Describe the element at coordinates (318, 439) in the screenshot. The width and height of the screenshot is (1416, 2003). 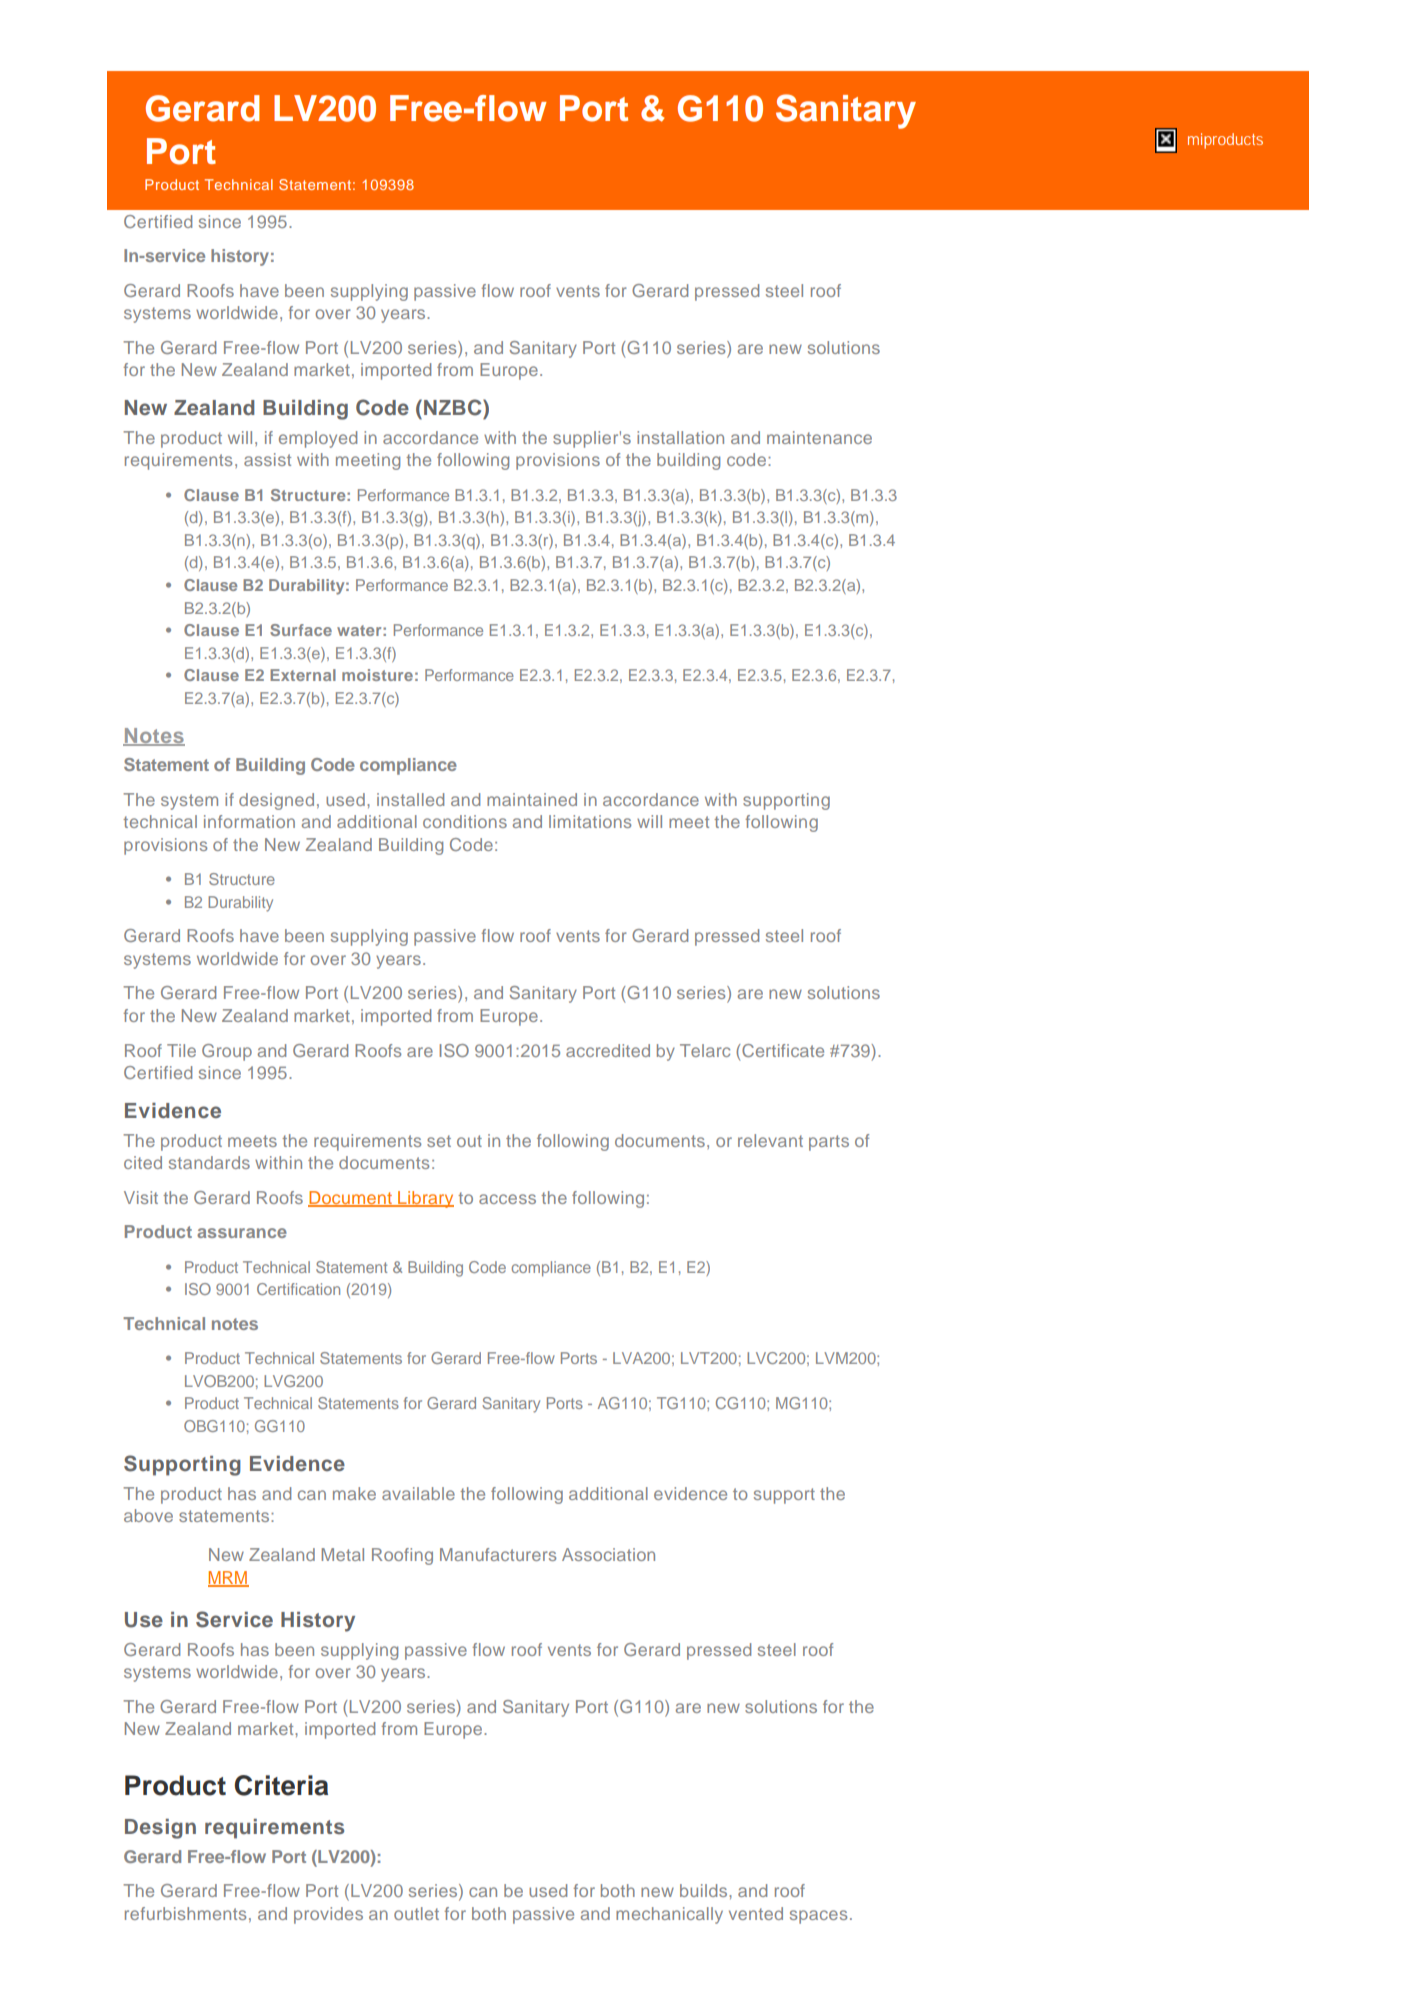
I see `employed` at that location.
